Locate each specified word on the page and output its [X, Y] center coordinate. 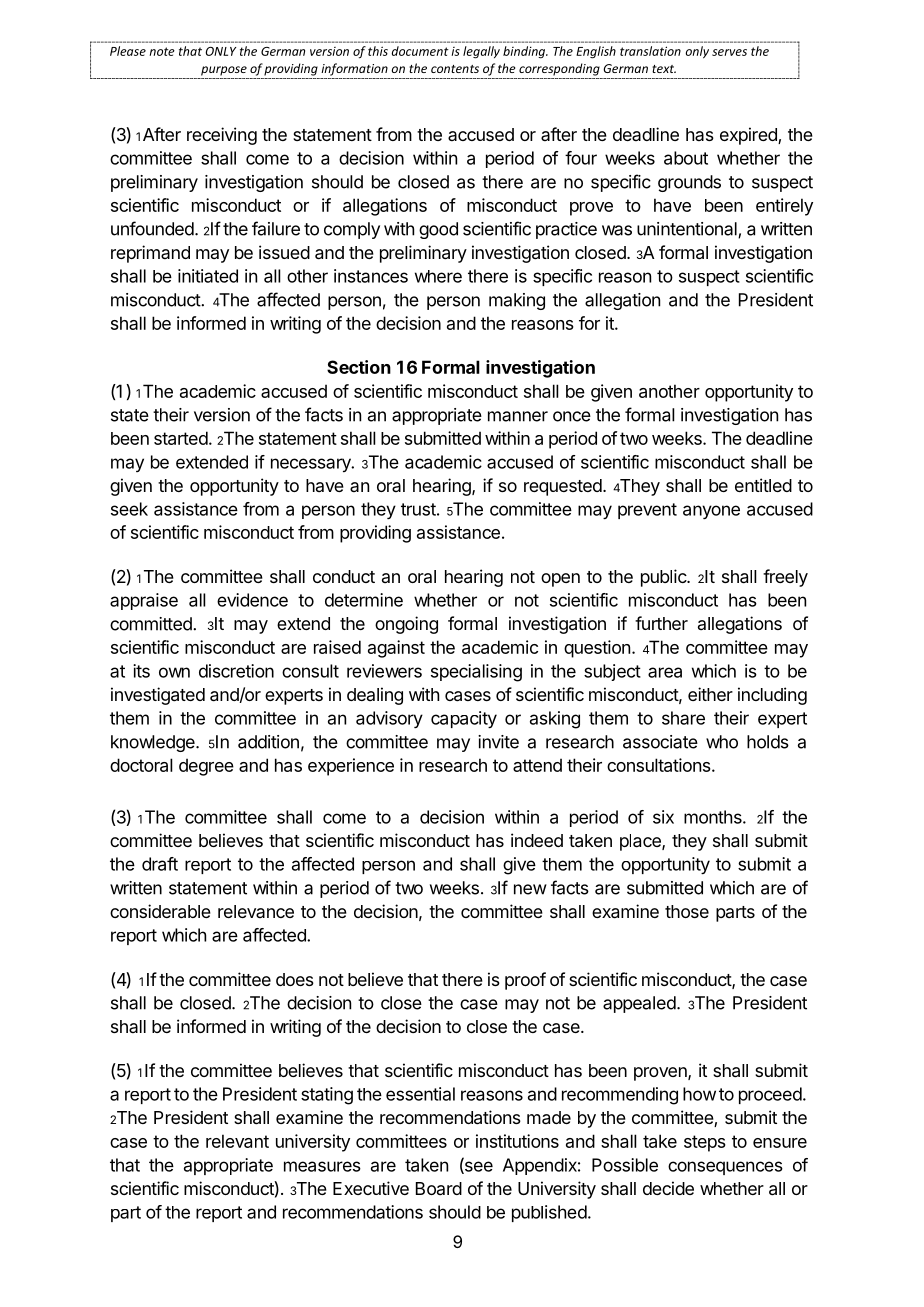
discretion [236, 671]
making [517, 301]
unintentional [688, 230]
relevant [237, 1141]
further [661, 623]
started [181, 438]
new [530, 889]
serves [729, 52]
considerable [160, 911]
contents [455, 69]
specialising [476, 673]
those [687, 911]
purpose [224, 71]
